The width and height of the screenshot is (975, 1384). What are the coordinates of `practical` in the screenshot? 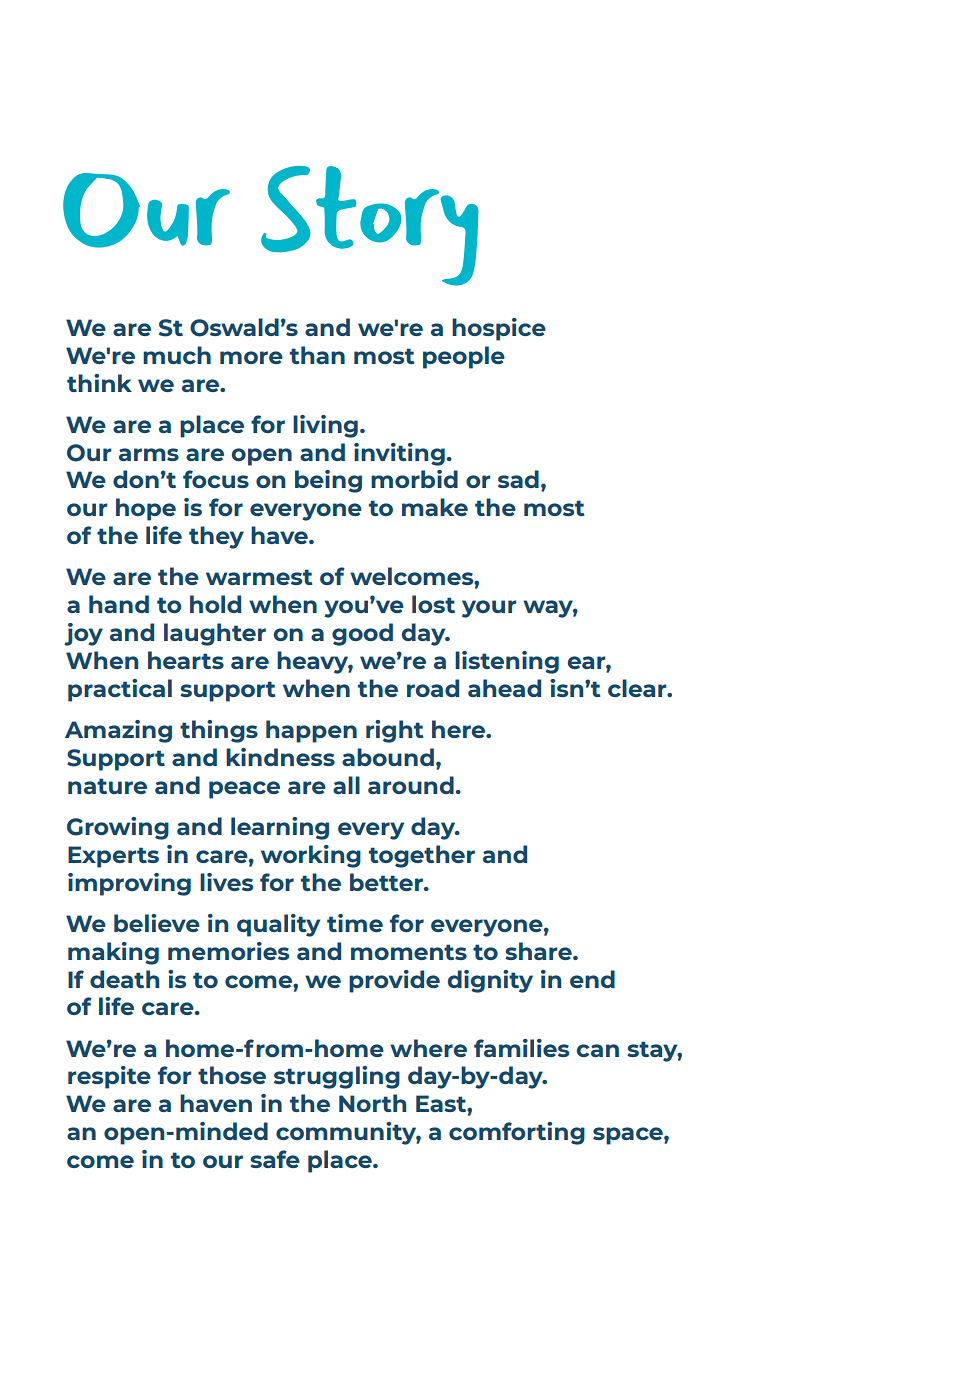 It's located at (120, 690).
